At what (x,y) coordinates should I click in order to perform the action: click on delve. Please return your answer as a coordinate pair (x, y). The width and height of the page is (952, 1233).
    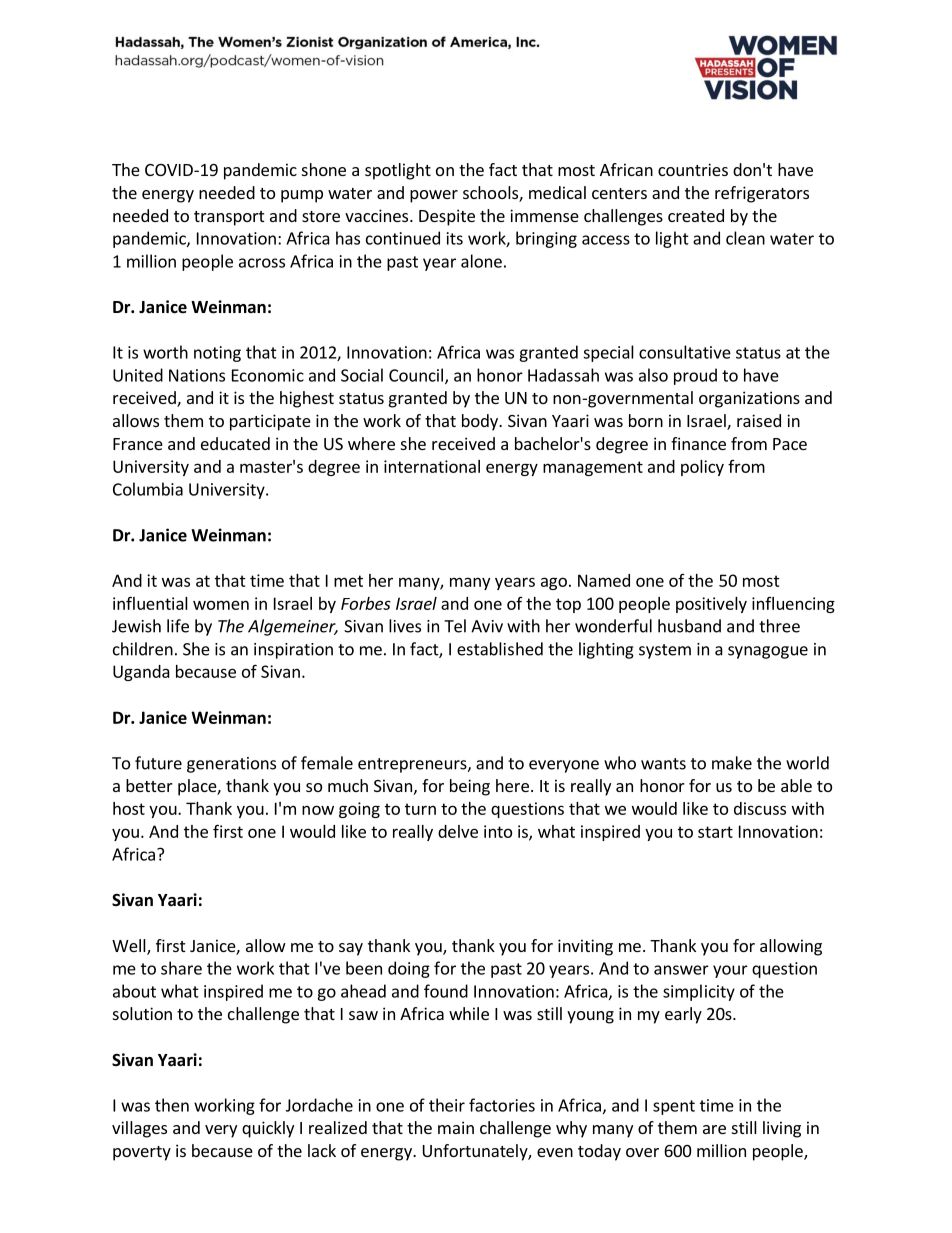
    Looking at the image, I should click on (458, 831).
